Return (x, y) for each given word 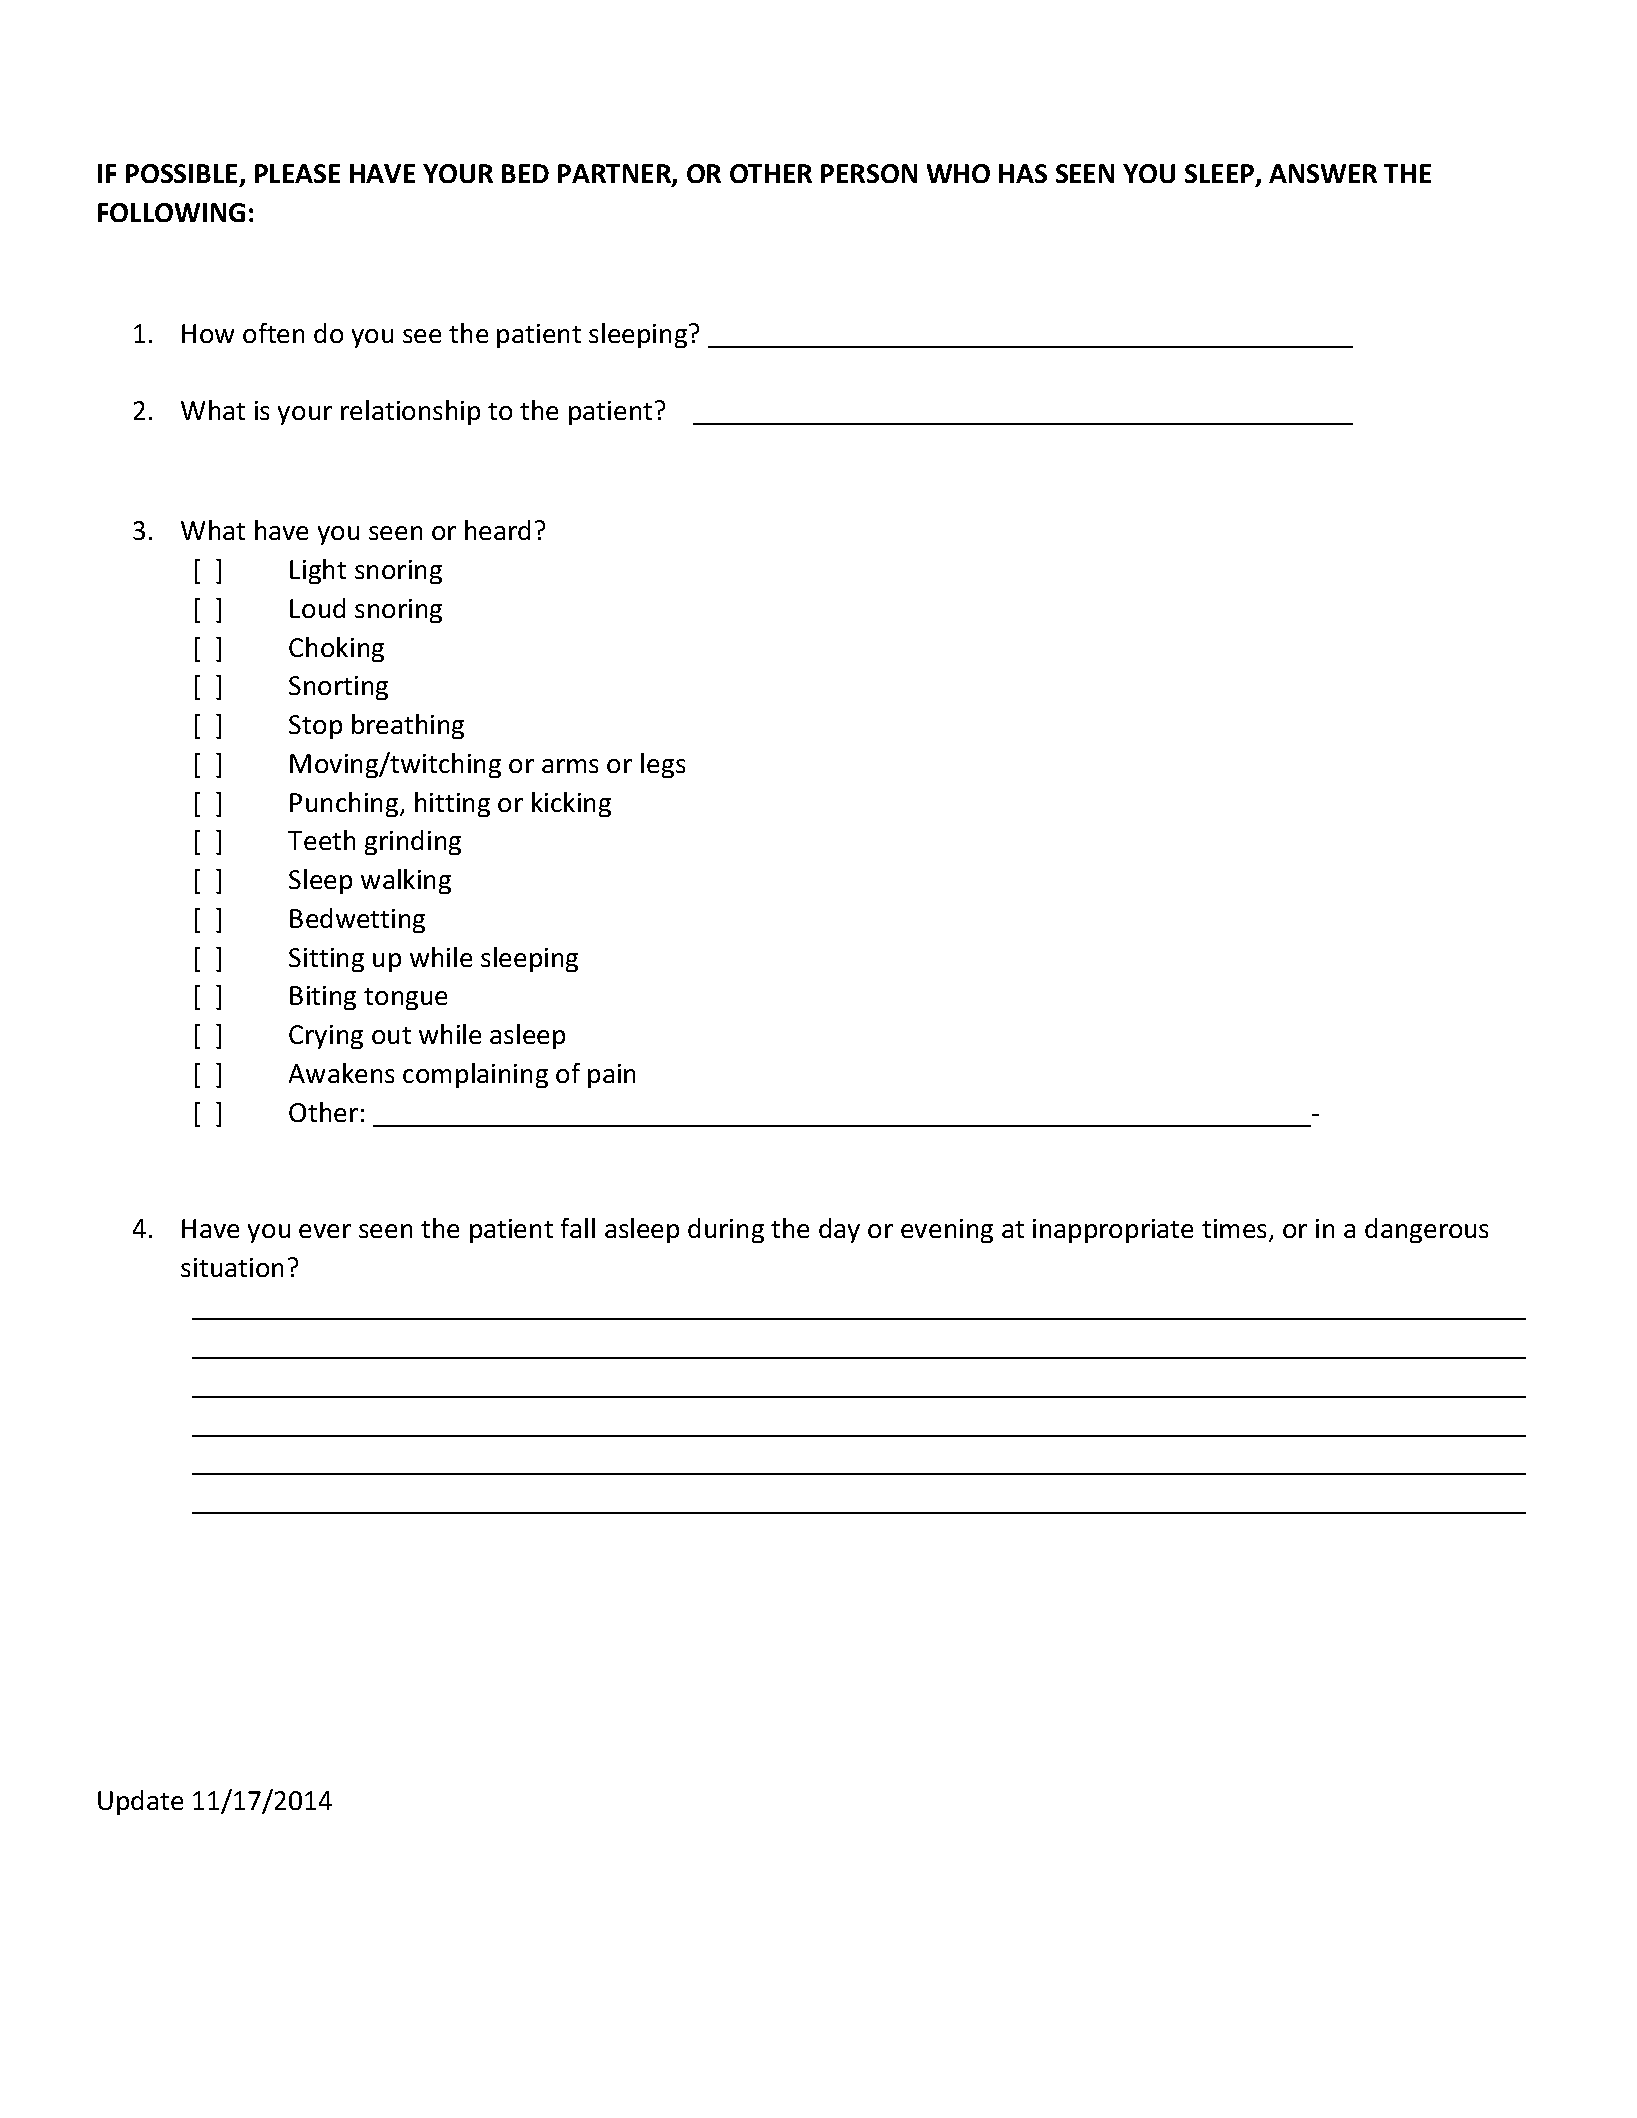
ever (325, 1231)
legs (663, 765)
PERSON (869, 173)
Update (140, 1802)
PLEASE (297, 173)
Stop (315, 727)
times (1236, 1230)
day (839, 1230)
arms (570, 766)
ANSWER (1323, 173)
